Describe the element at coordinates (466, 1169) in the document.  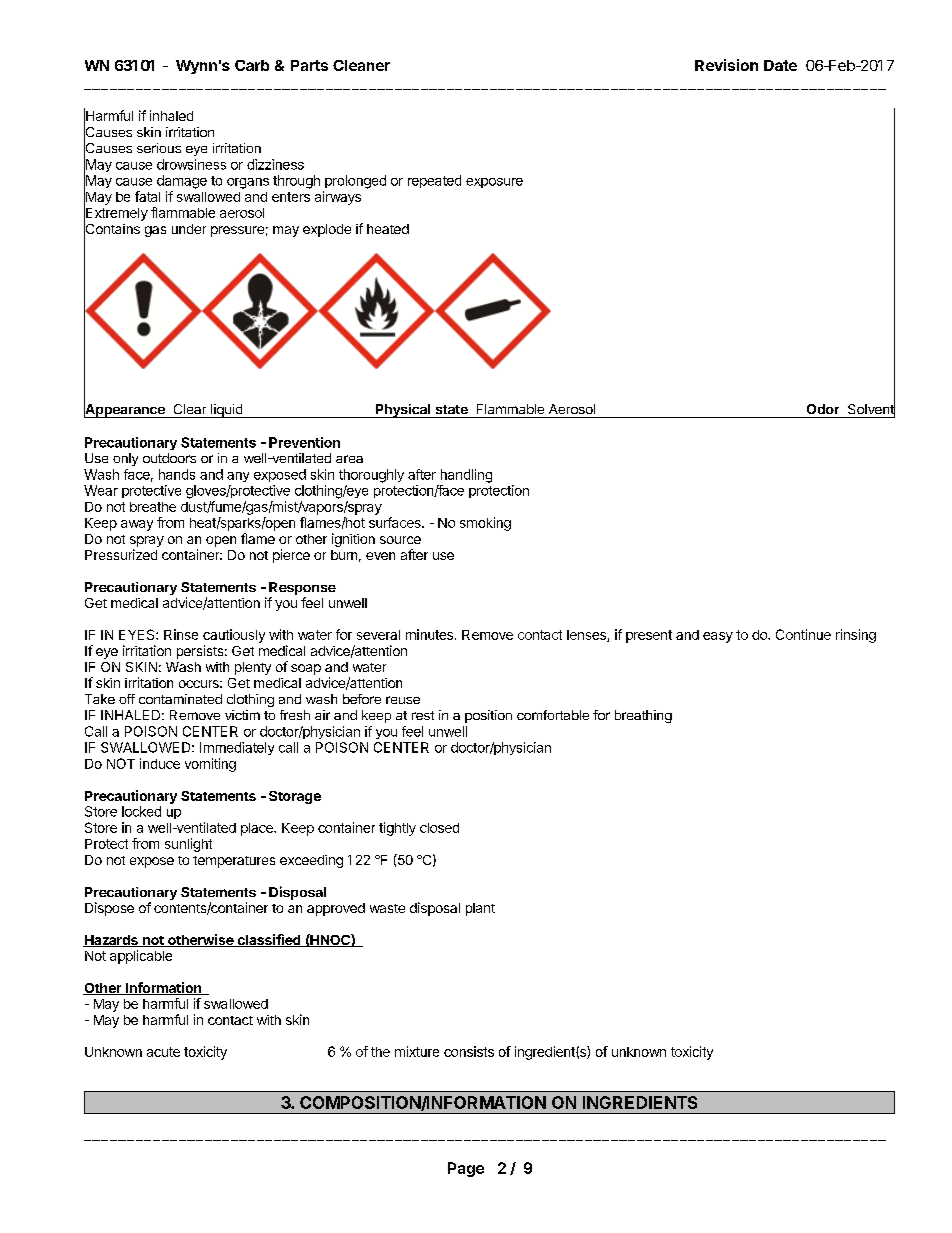
I see `Page` at that location.
